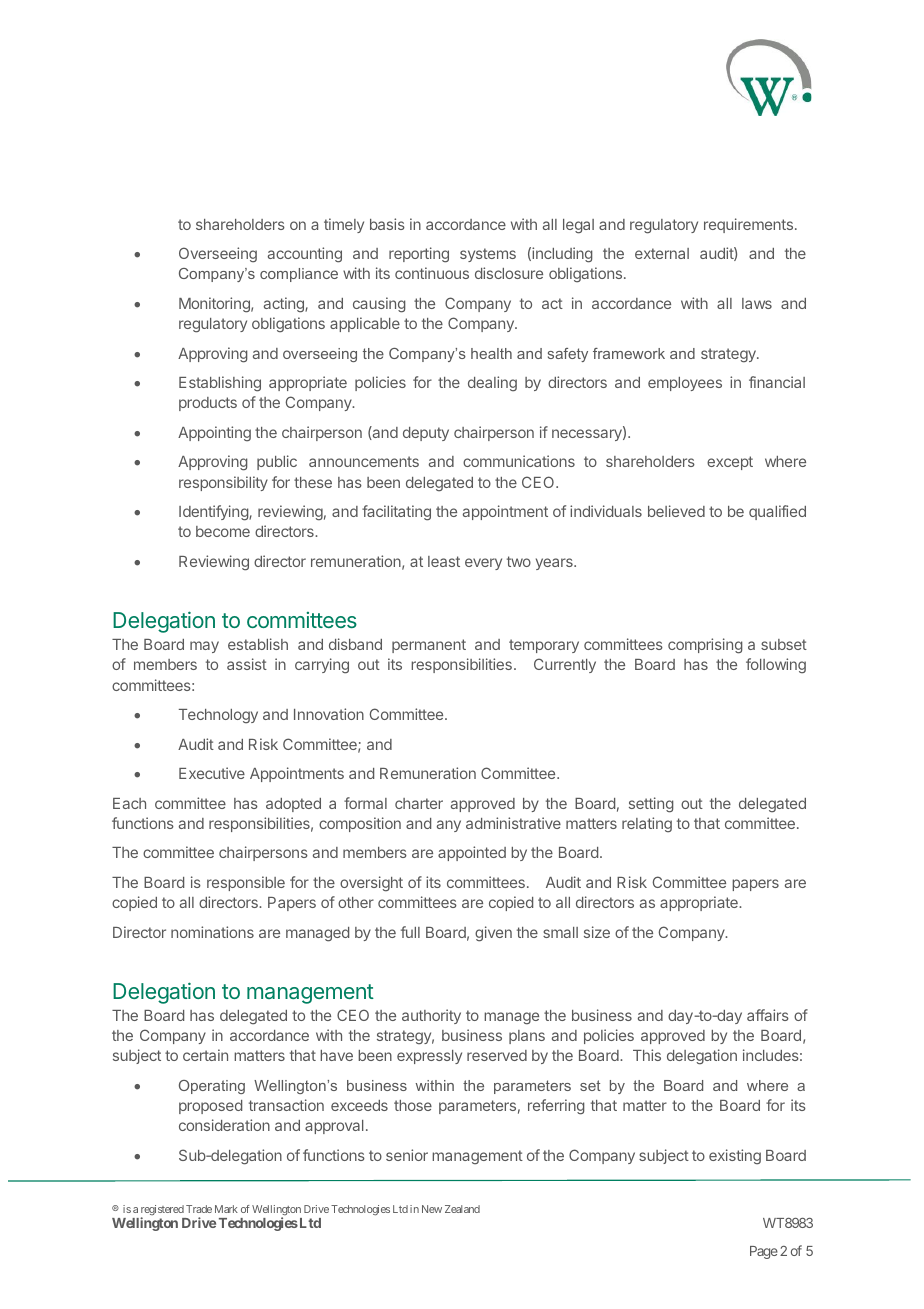  Describe the element at coordinates (662, 253) in the screenshot. I see `external` at that location.
